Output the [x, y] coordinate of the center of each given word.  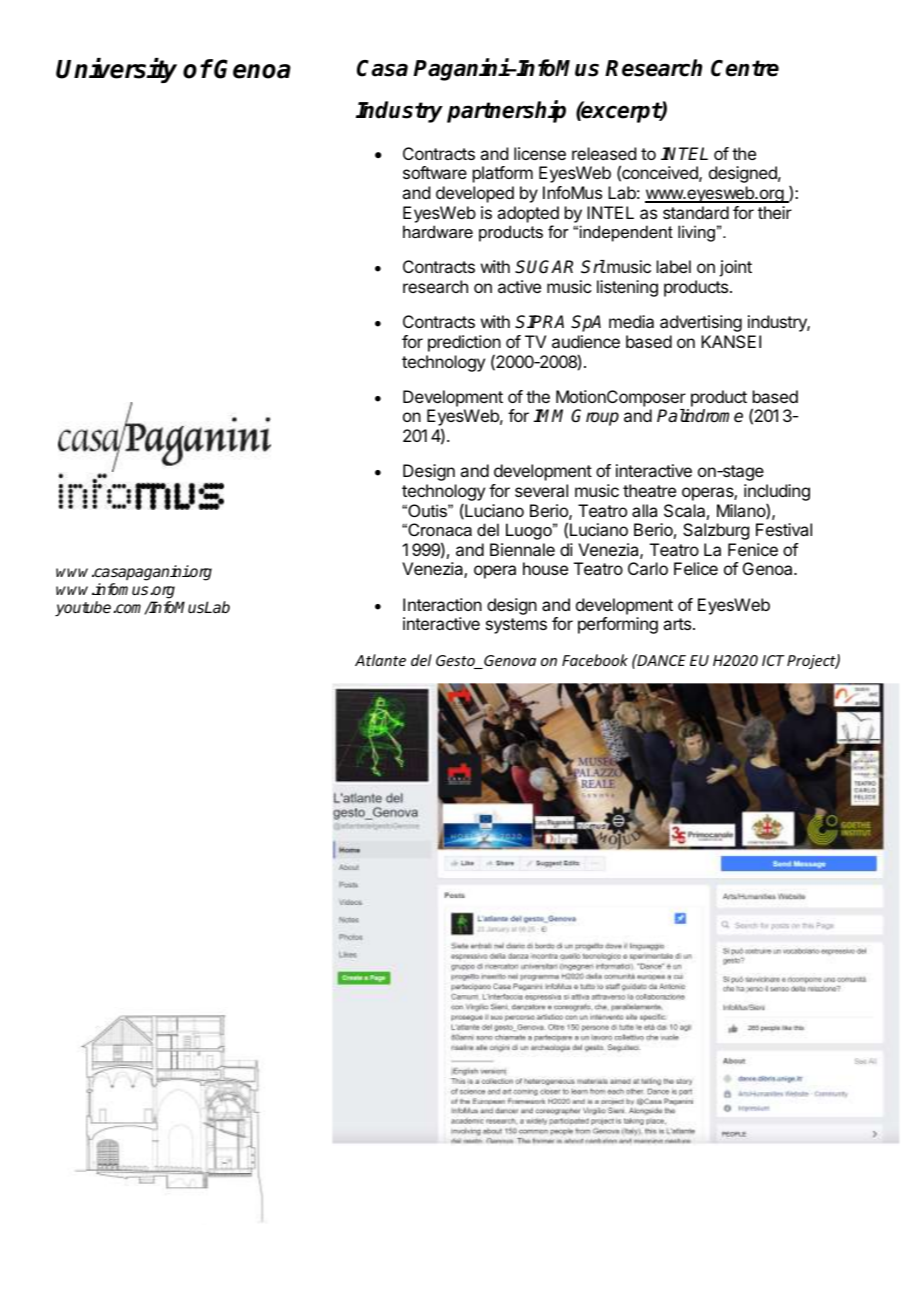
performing [618, 625]
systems [516, 626]
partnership [506, 111]
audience [586, 341]
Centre [745, 68]
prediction [464, 343]
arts [678, 624]
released [604, 153]
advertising [701, 323]
